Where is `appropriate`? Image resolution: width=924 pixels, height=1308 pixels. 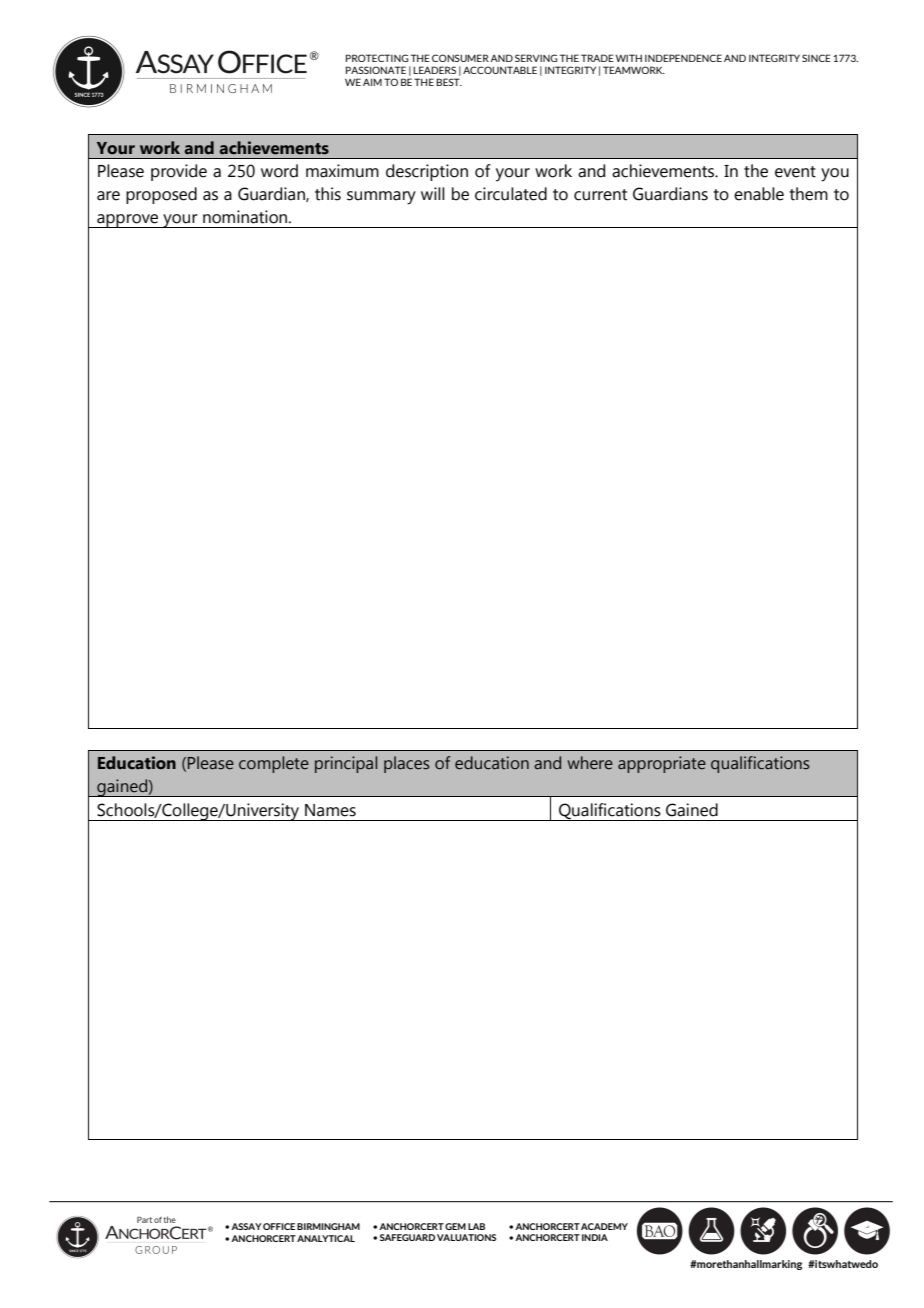 appropriate is located at coordinates (662, 764).
